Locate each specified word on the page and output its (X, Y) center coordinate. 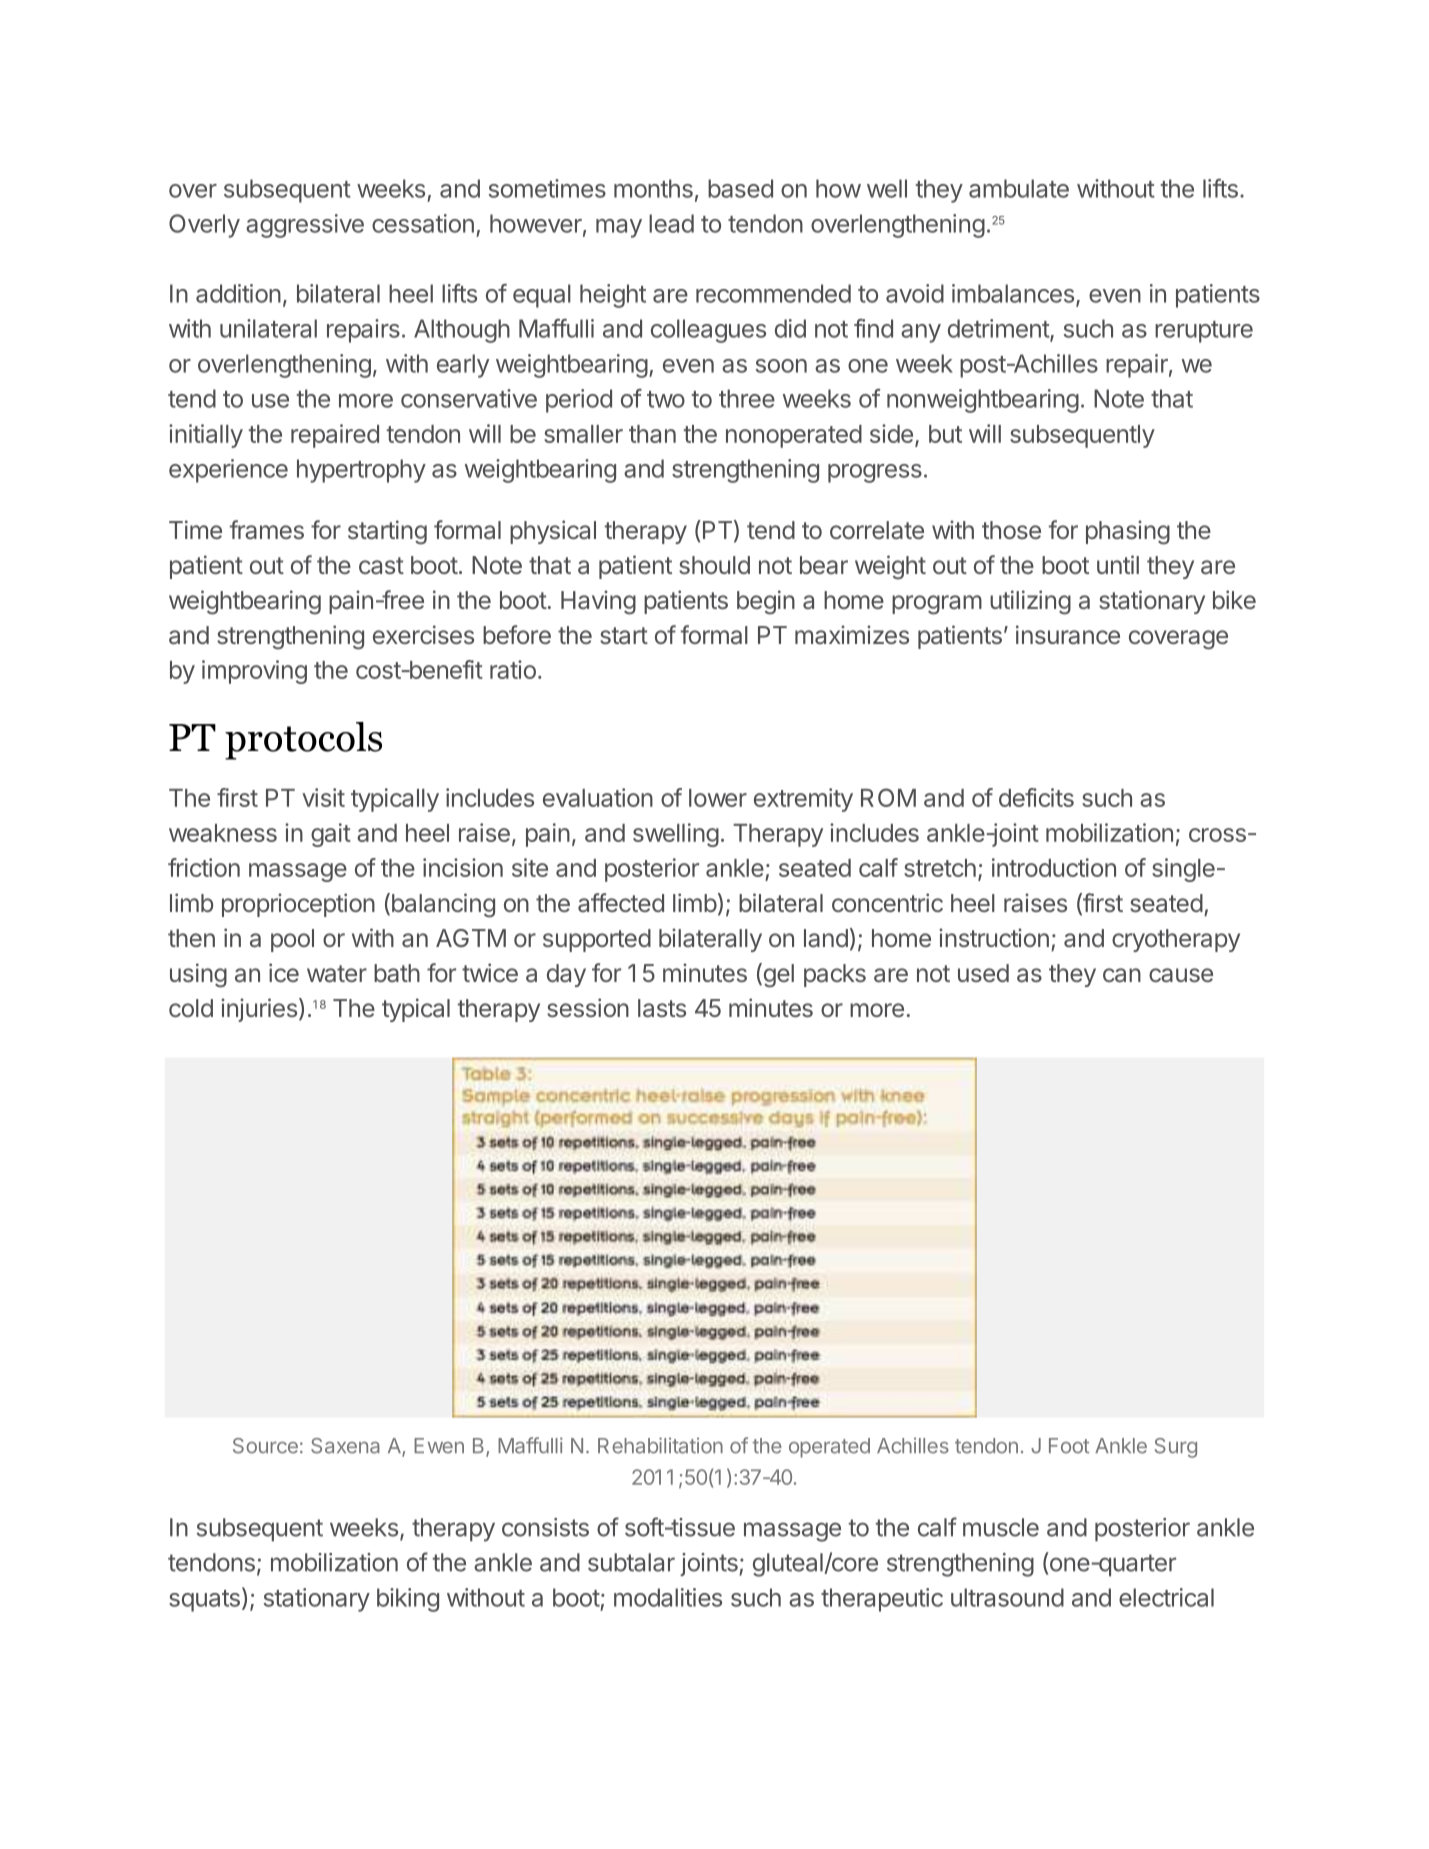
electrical (1166, 1597)
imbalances (1013, 293)
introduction (1054, 867)
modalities (668, 1597)
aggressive (305, 226)
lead (671, 223)
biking (408, 1600)
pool (292, 940)
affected (621, 902)
